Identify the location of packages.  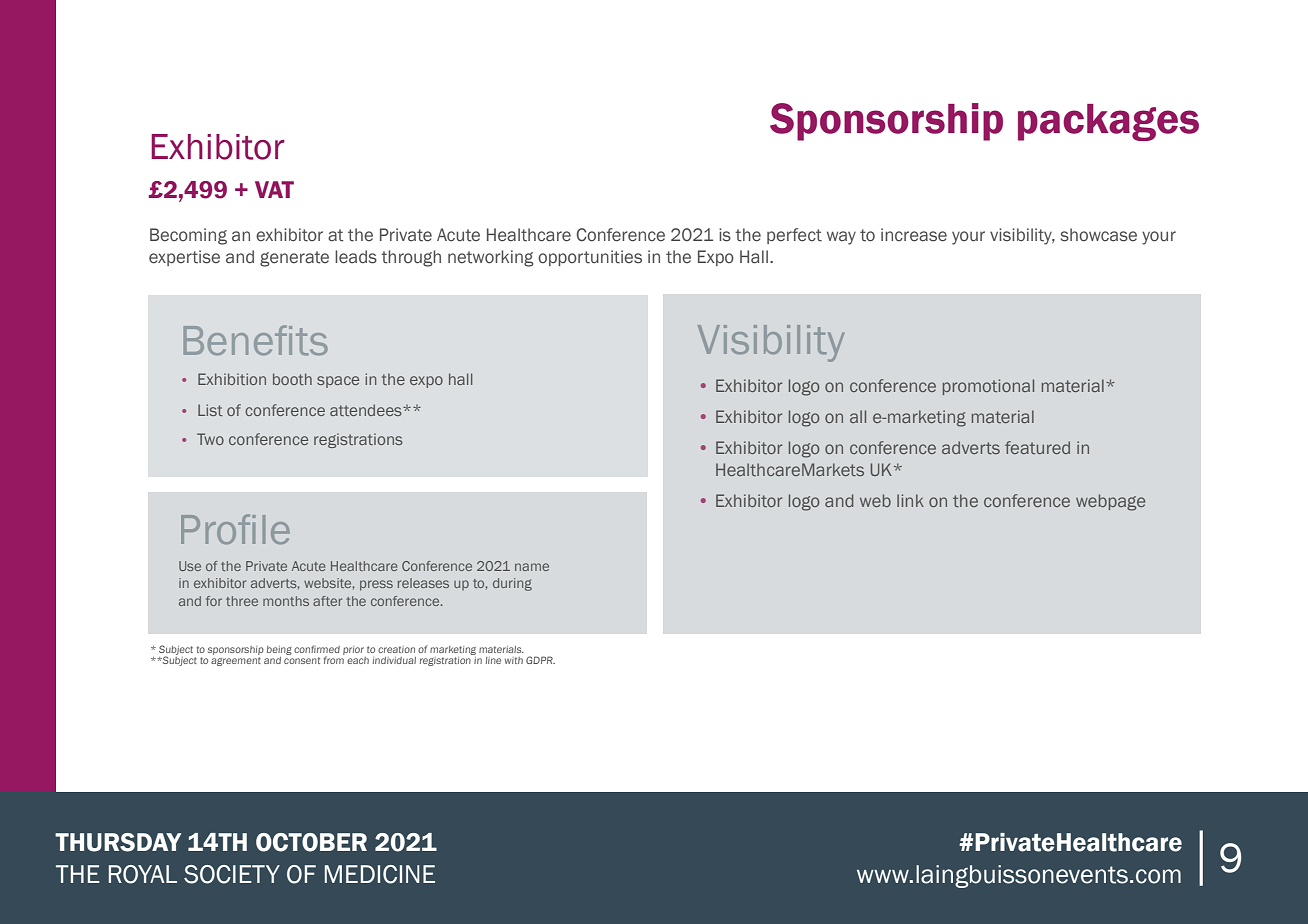
(1108, 122).
